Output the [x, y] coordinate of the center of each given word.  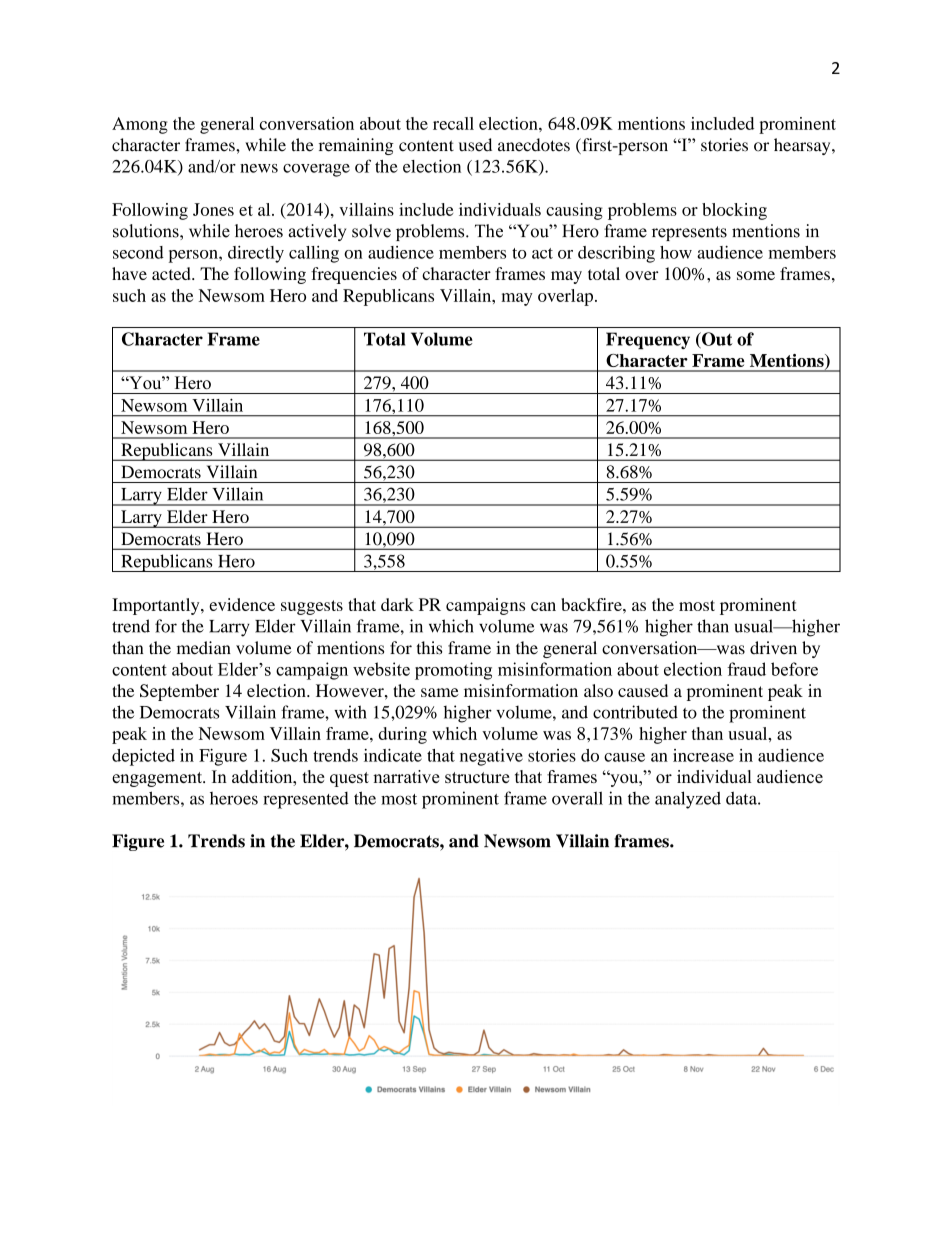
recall [453, 123]
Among [140, 125]
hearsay [803, 146]
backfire [592, 604]
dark [397, 604]
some [756, 275]
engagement [158, 779]
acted [172, 273]
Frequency [648, 340]
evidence [242, 604]
